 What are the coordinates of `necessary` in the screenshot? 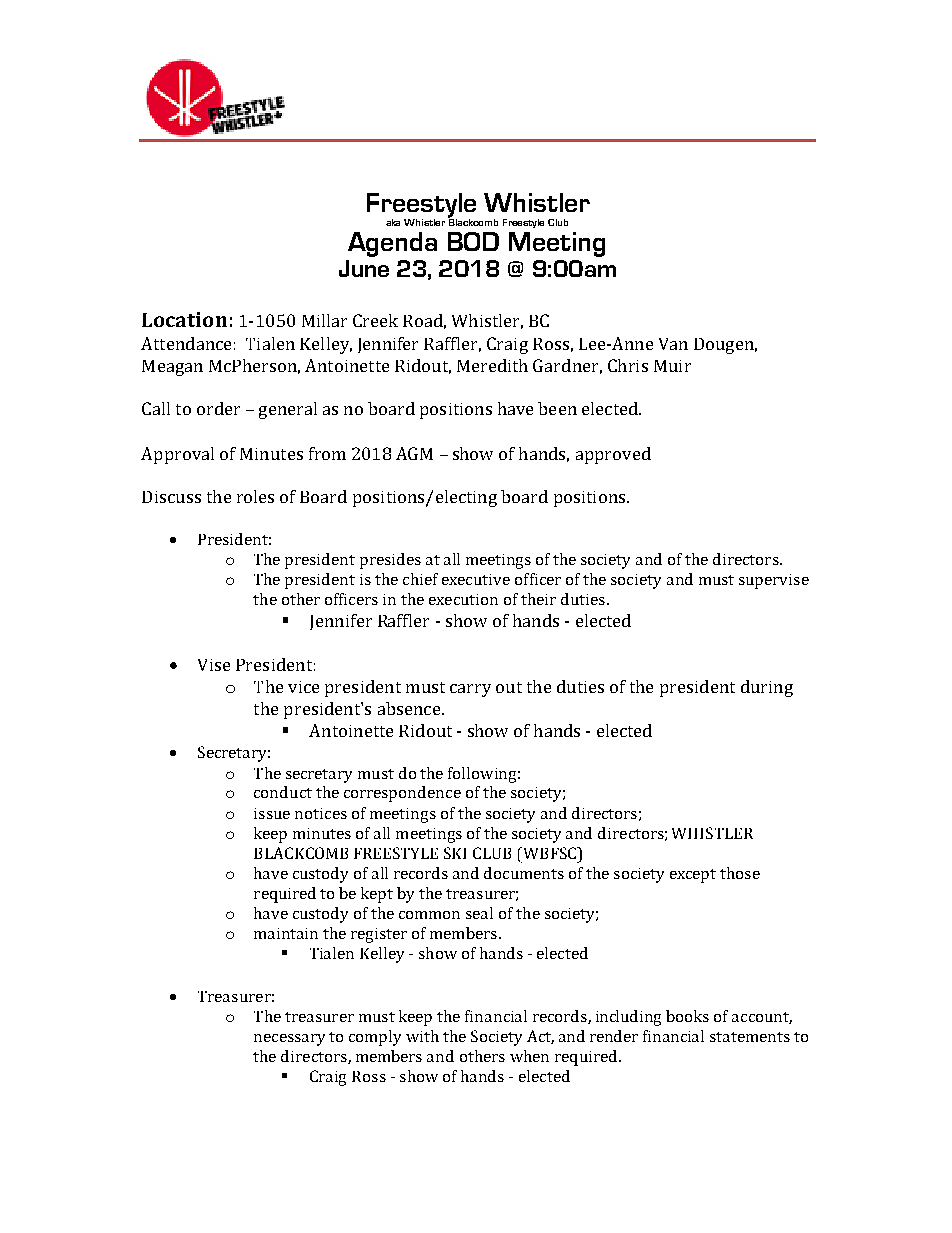 It's located at (289, 1040).
